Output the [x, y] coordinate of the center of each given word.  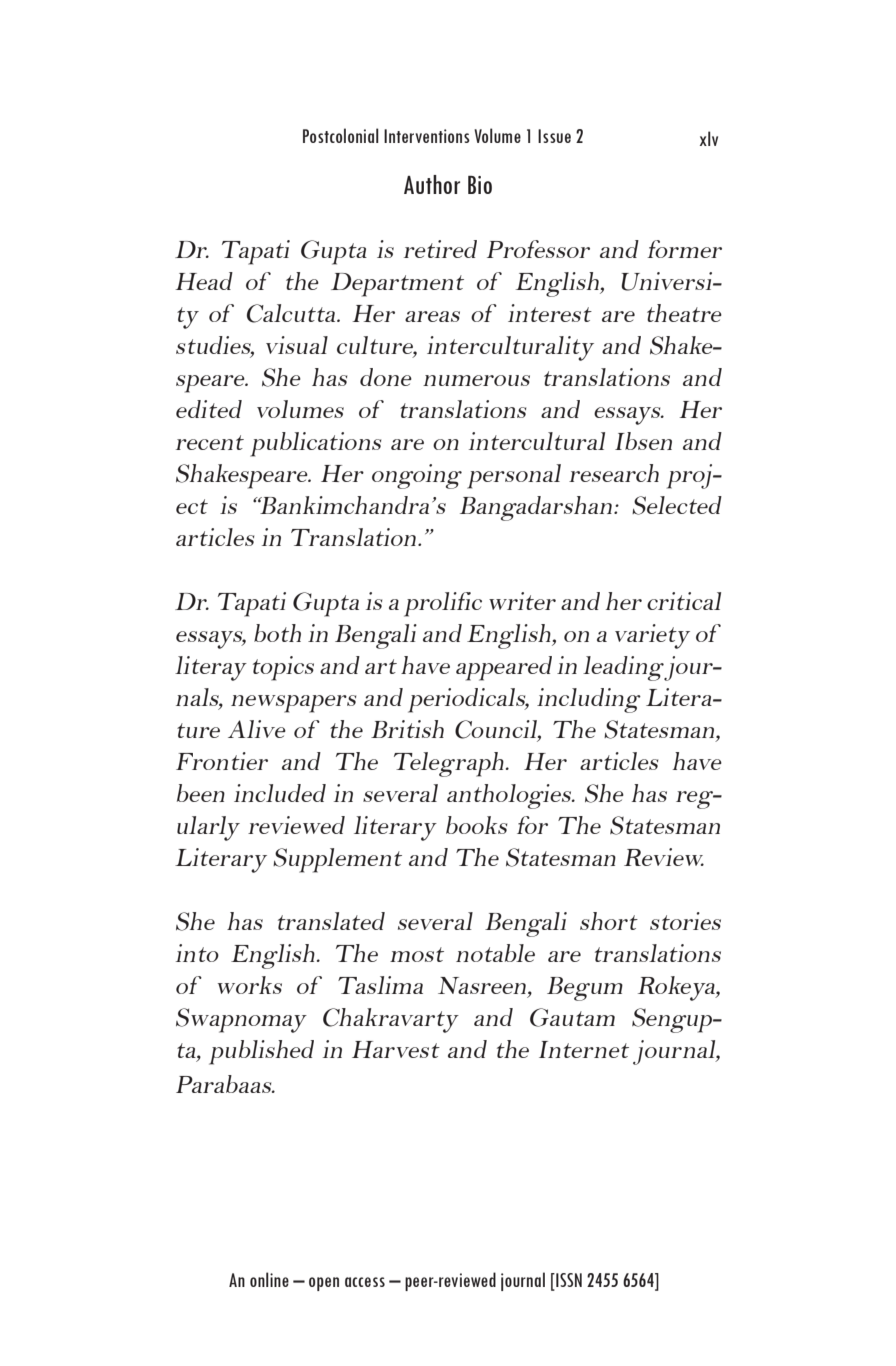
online [269, 1279]
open [324, 1284]
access [365, 1282]
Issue [554, 136]
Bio [480, 185]
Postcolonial [341, 135]
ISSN [568, 1281]
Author [432, 184]
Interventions [427, 136]
